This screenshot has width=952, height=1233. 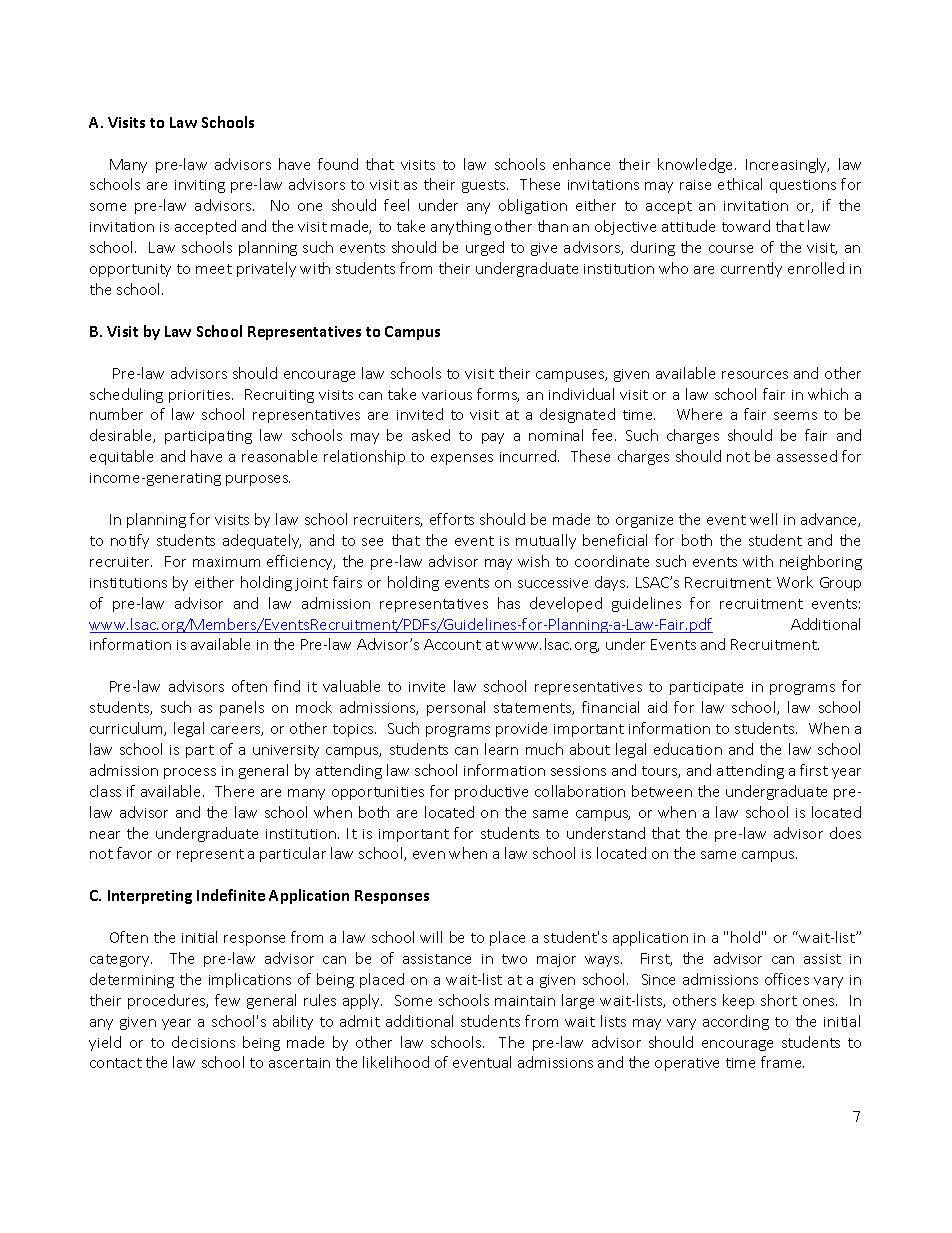 I want to click on decisions, so click(x=203, y=1042).
